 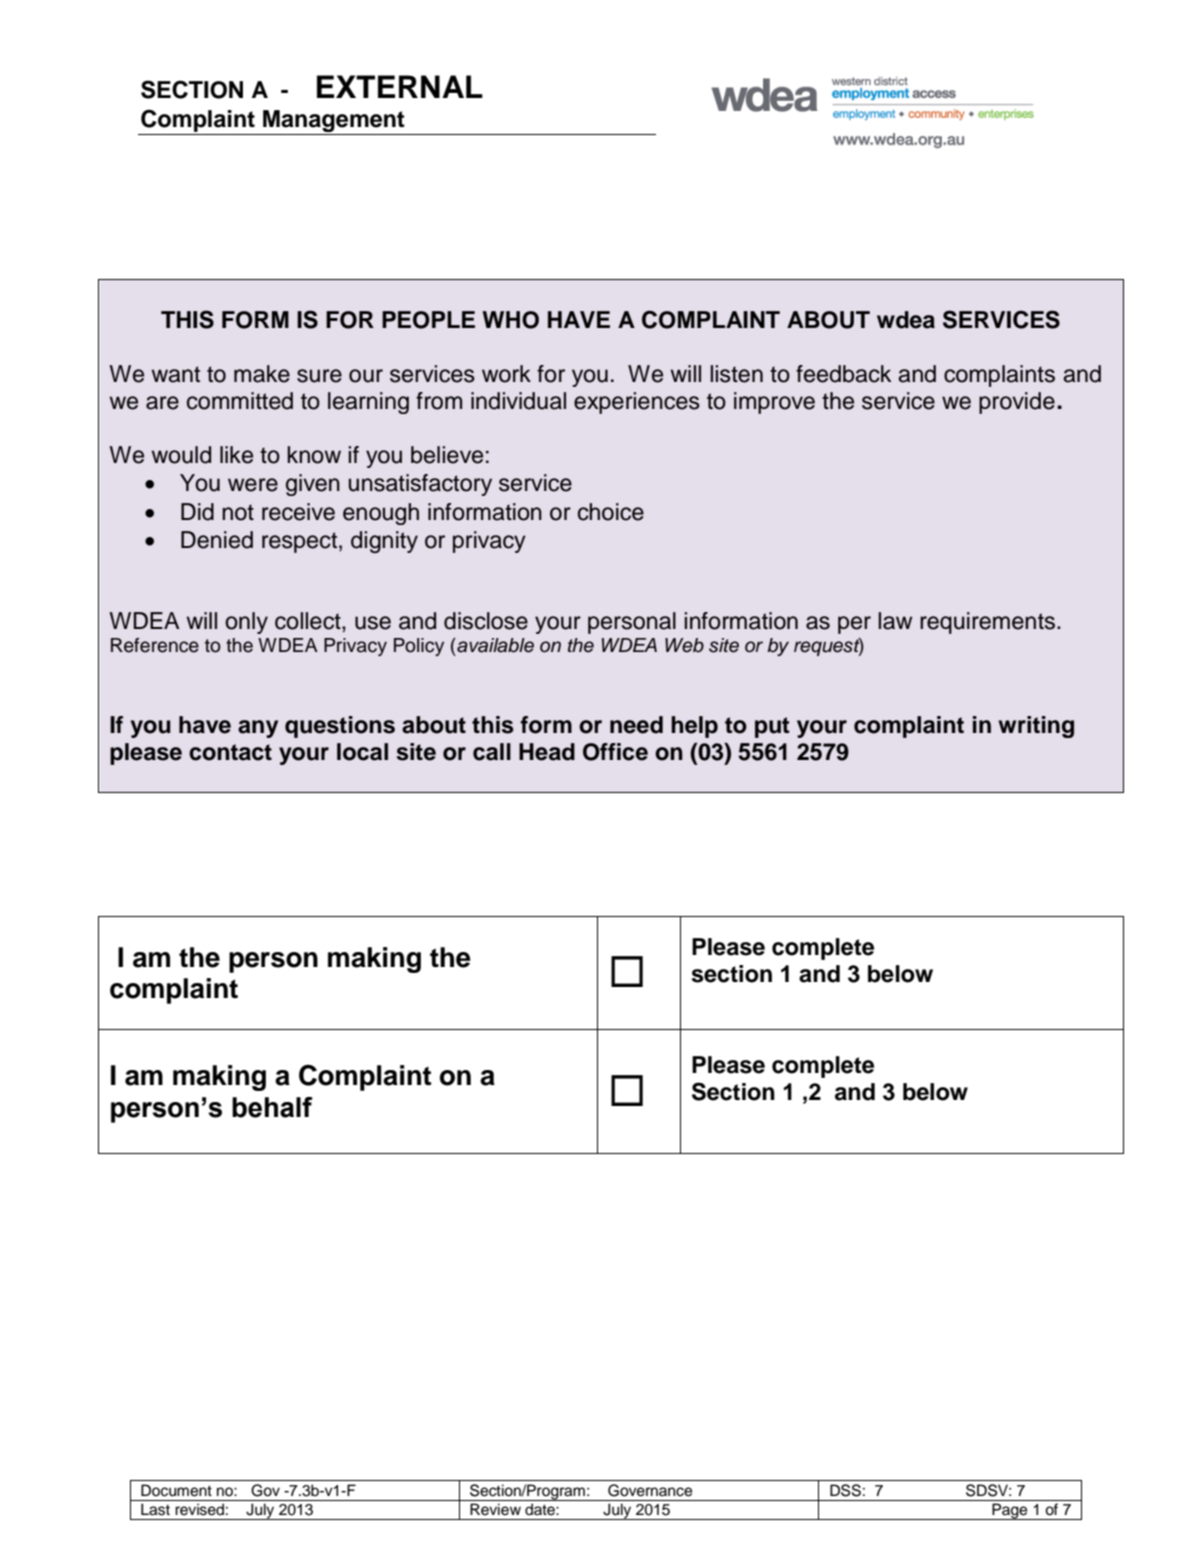 What do you see at coordinates (843, 374) in the document?
I see `feedback` at bounding box center [843, 374].
